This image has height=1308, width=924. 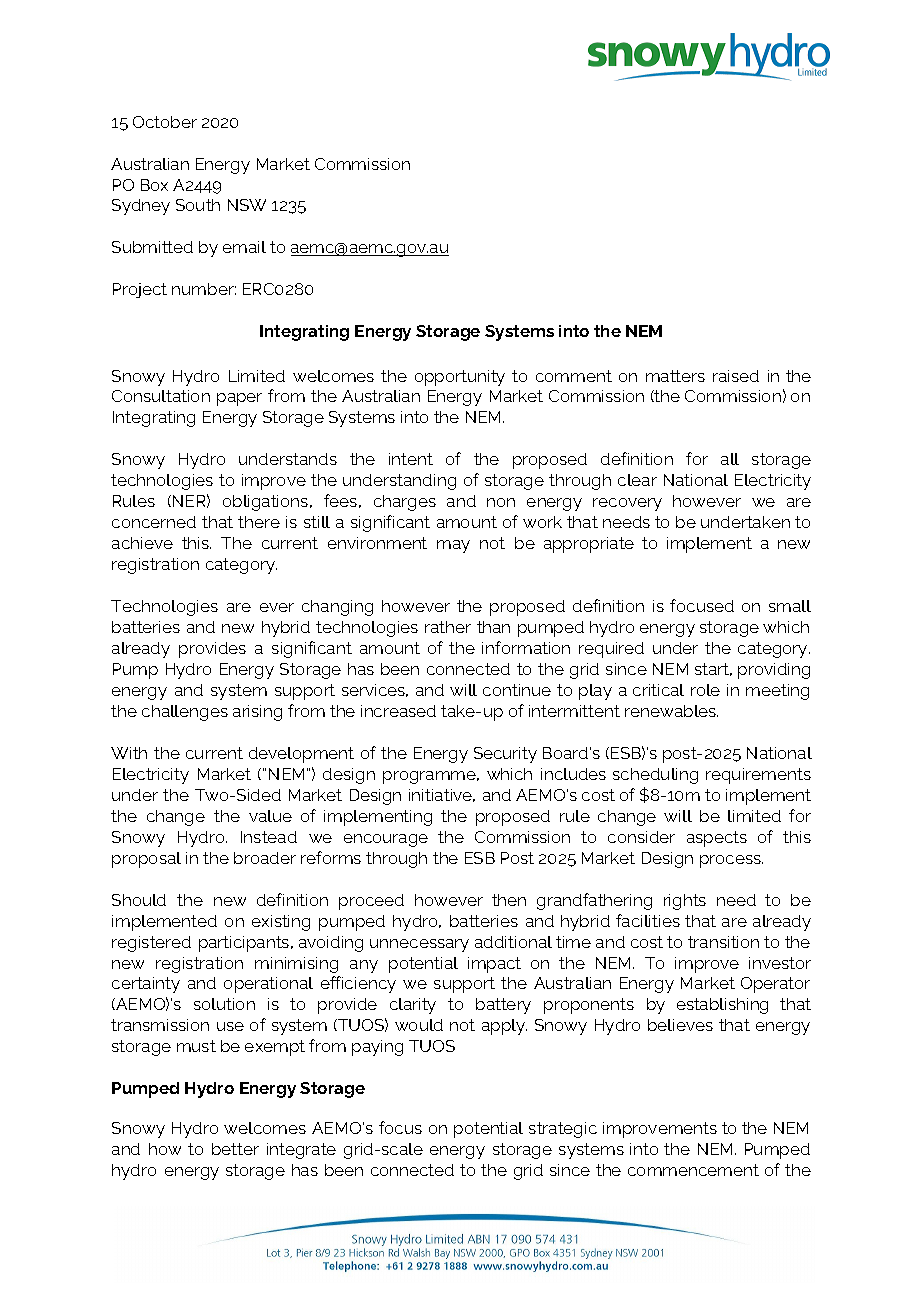 I want to click on better, so click(x=235, y=1149).
